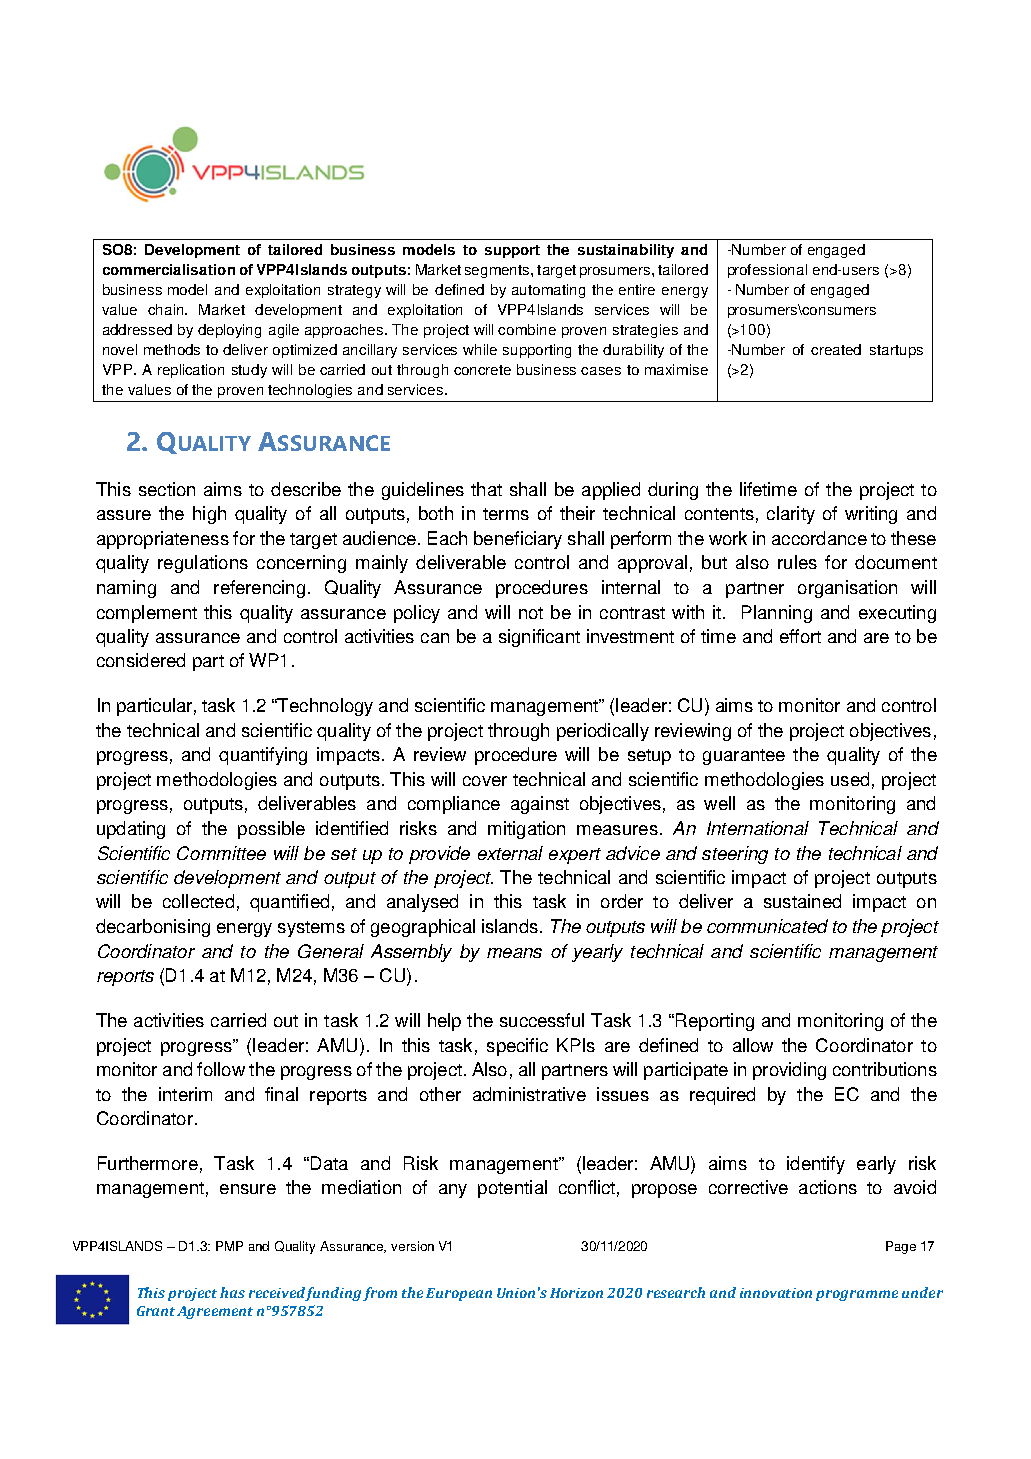  Describe the element at coordinates (169, 269) in the page. I see `commercialisation` at that location.
